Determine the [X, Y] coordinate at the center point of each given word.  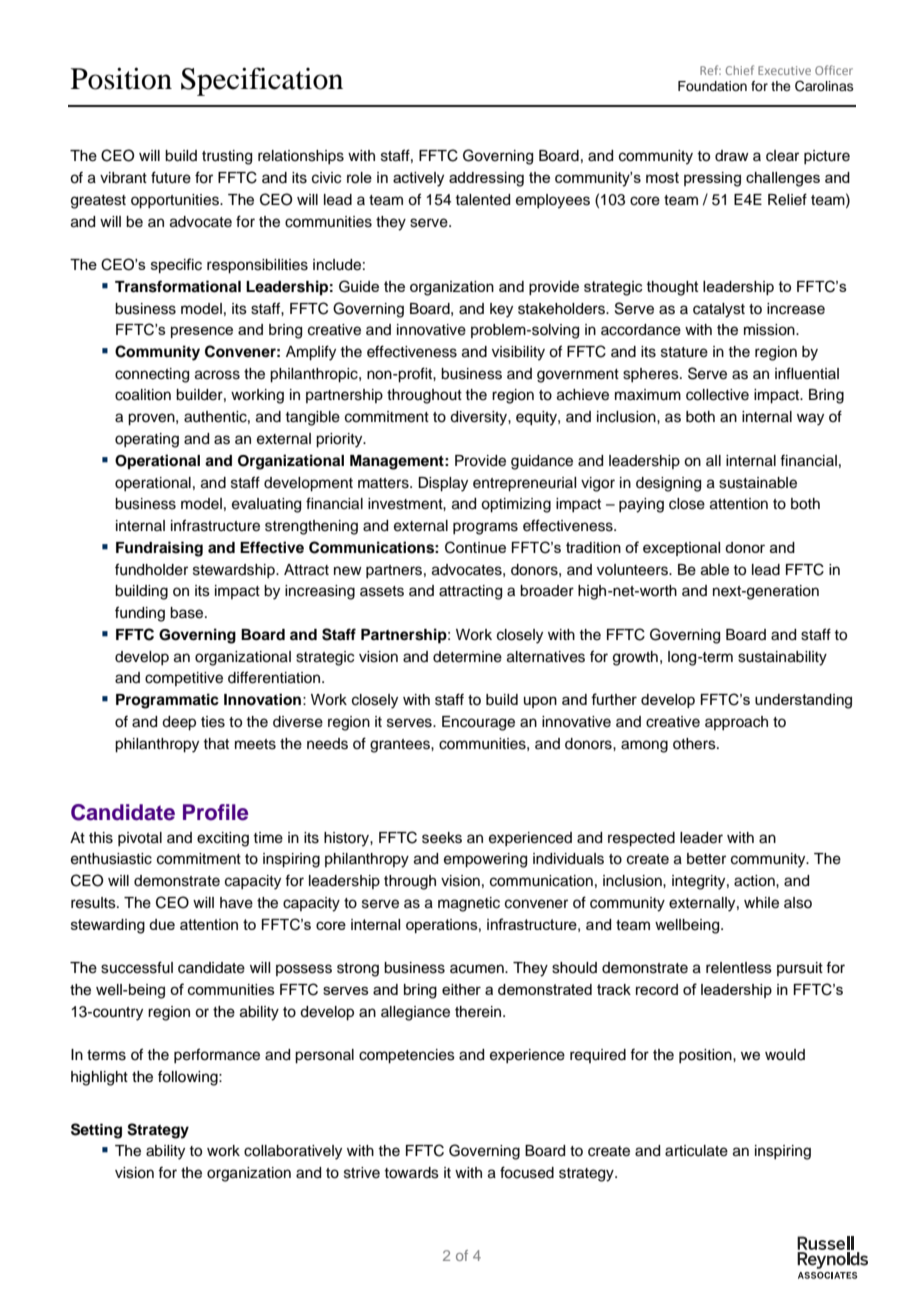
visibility [518, 353]
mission [770, 330]
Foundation [712, 86]
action [755, 881]
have [236, 903]
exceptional [681, 549]
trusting [227, 157]
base [188, 613]
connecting [152, 375]
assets [382, 591]
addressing [486, 179]
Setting [96, 1131]
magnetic [469, 904]
